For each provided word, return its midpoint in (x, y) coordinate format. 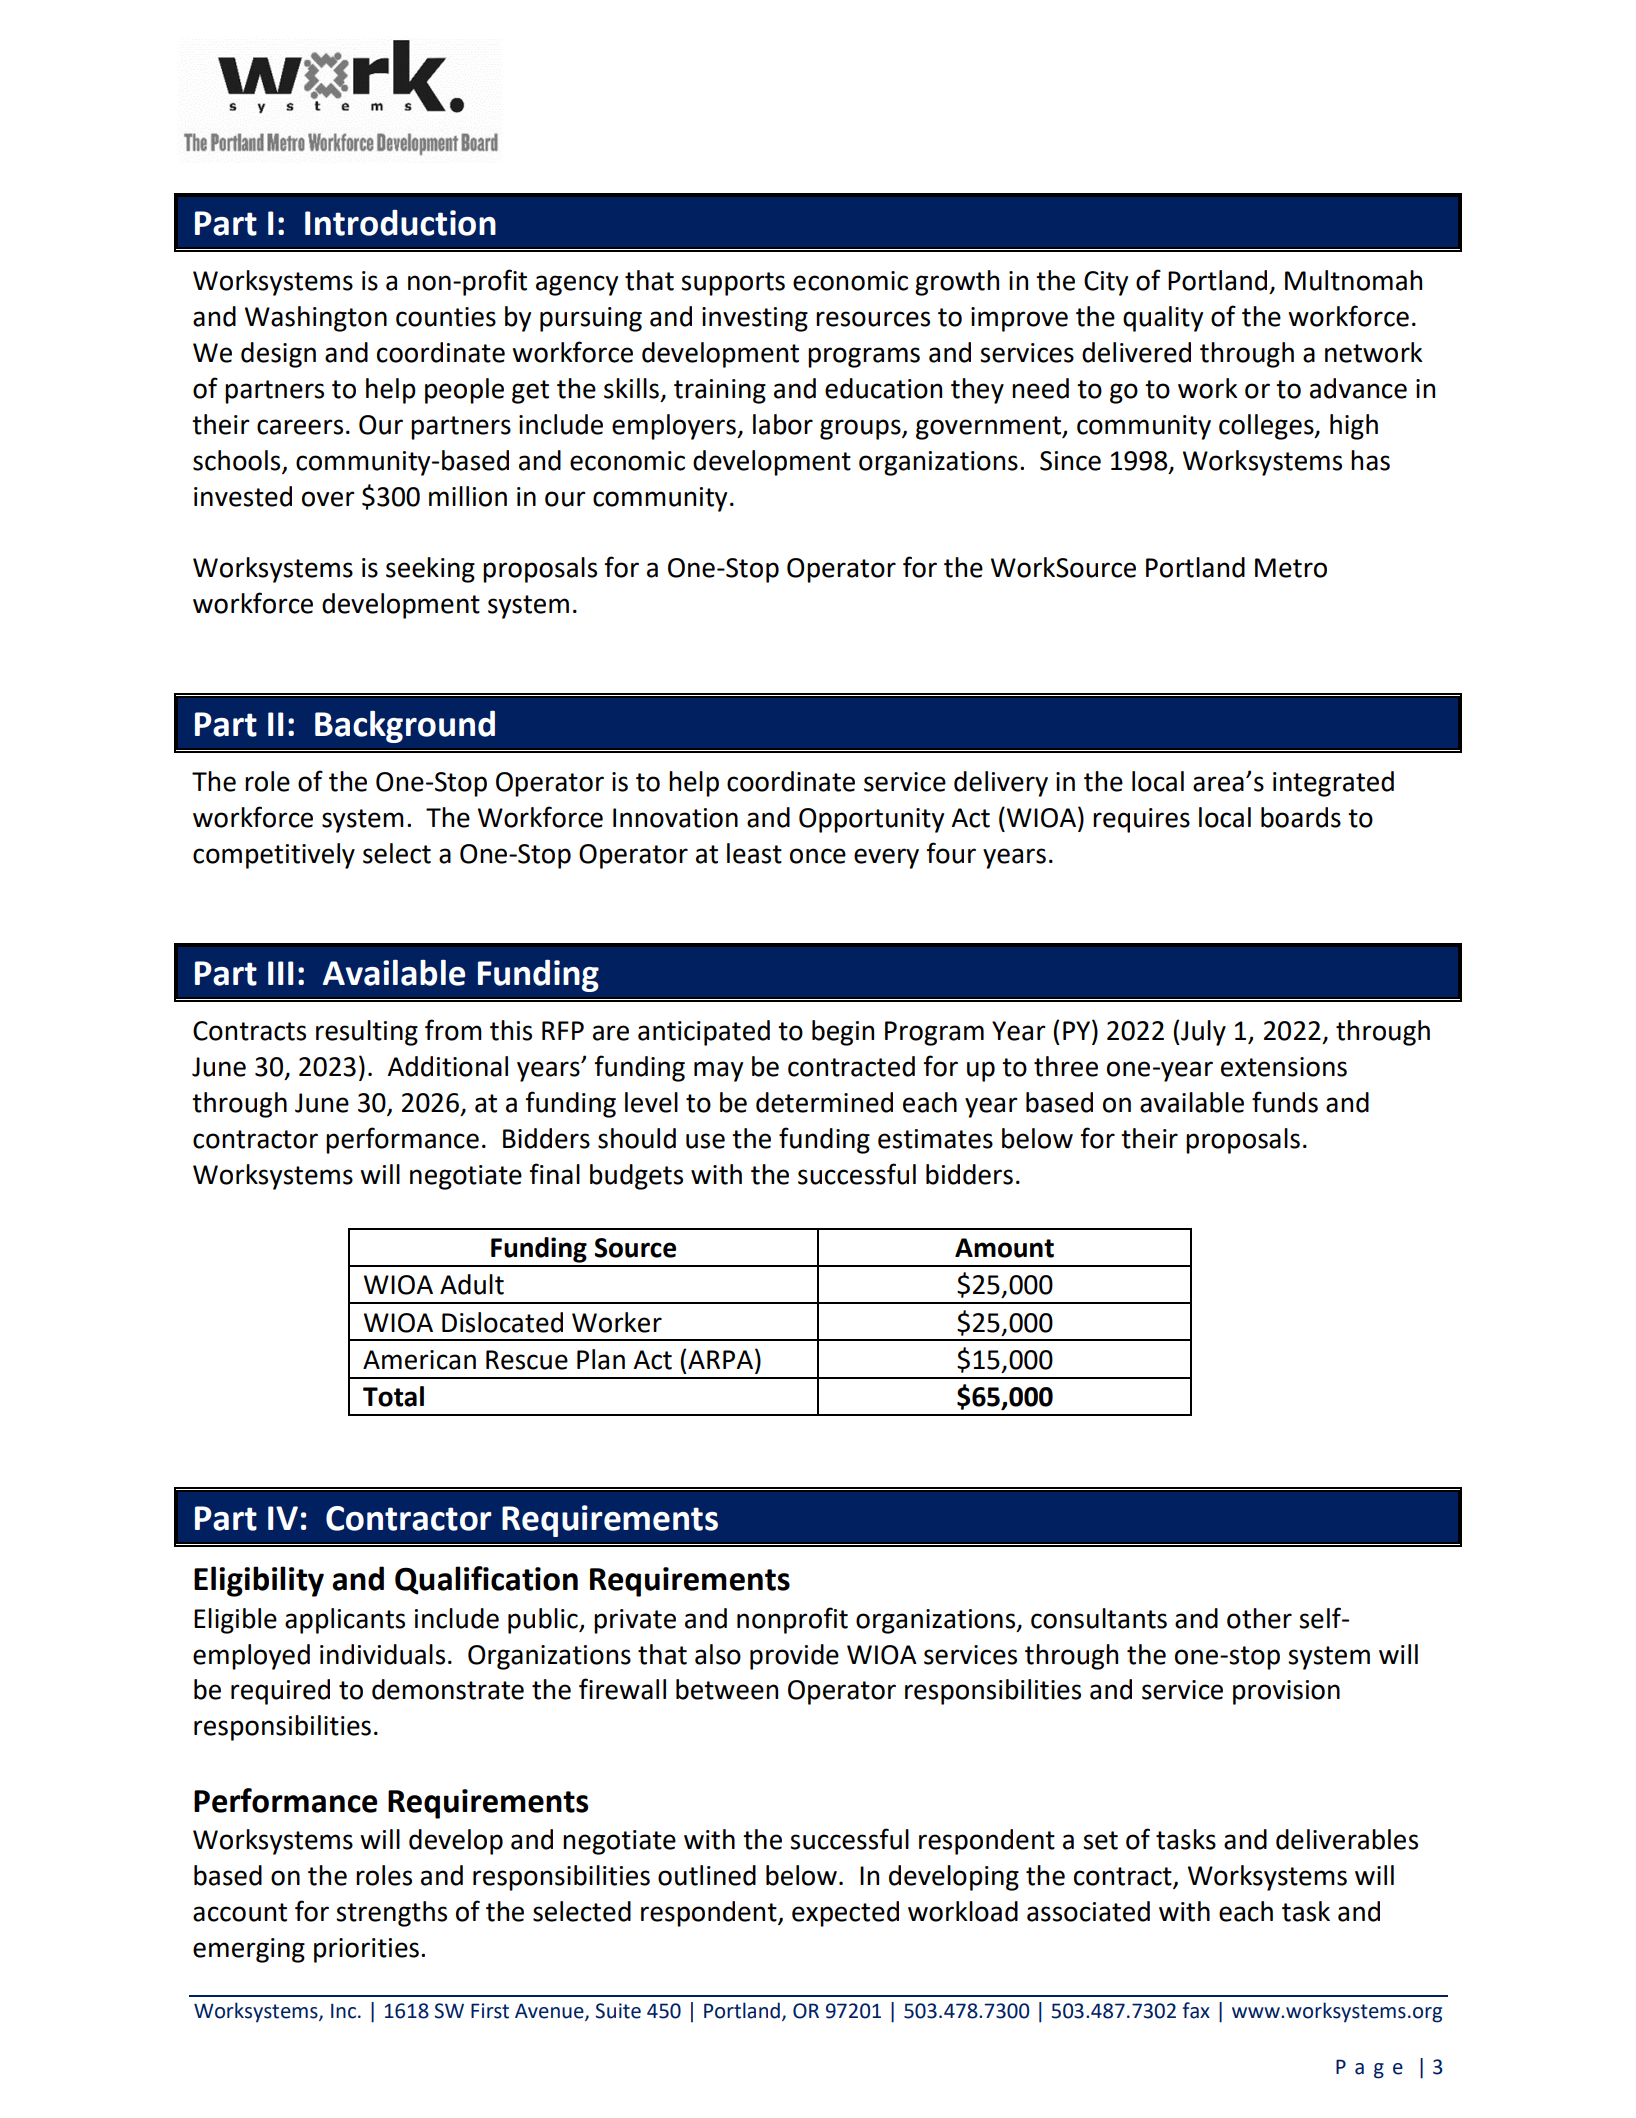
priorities (366, 1950)
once (818, 856)
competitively (274, 856)
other (1259, 1618)
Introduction (400, 222)
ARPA (720, 1359)
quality (1163, 319)
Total (393, 1396)
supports (733, 284)
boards (1301, 817)
